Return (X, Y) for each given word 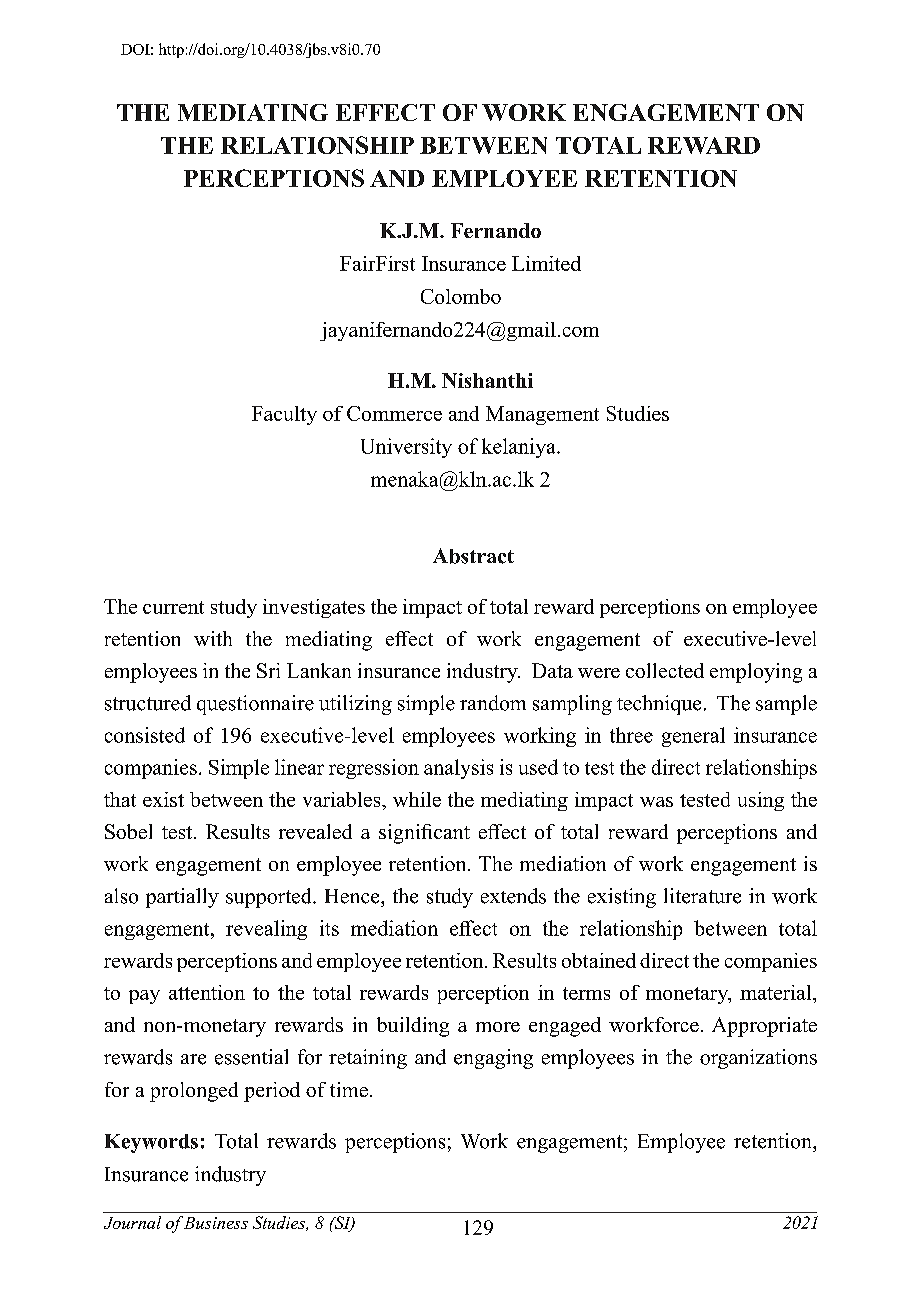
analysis (458, 769)
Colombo (461, 296)
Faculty (284, 415)
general (693, 737)
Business (216, 1223)
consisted (145, 735)
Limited (546, 263)
